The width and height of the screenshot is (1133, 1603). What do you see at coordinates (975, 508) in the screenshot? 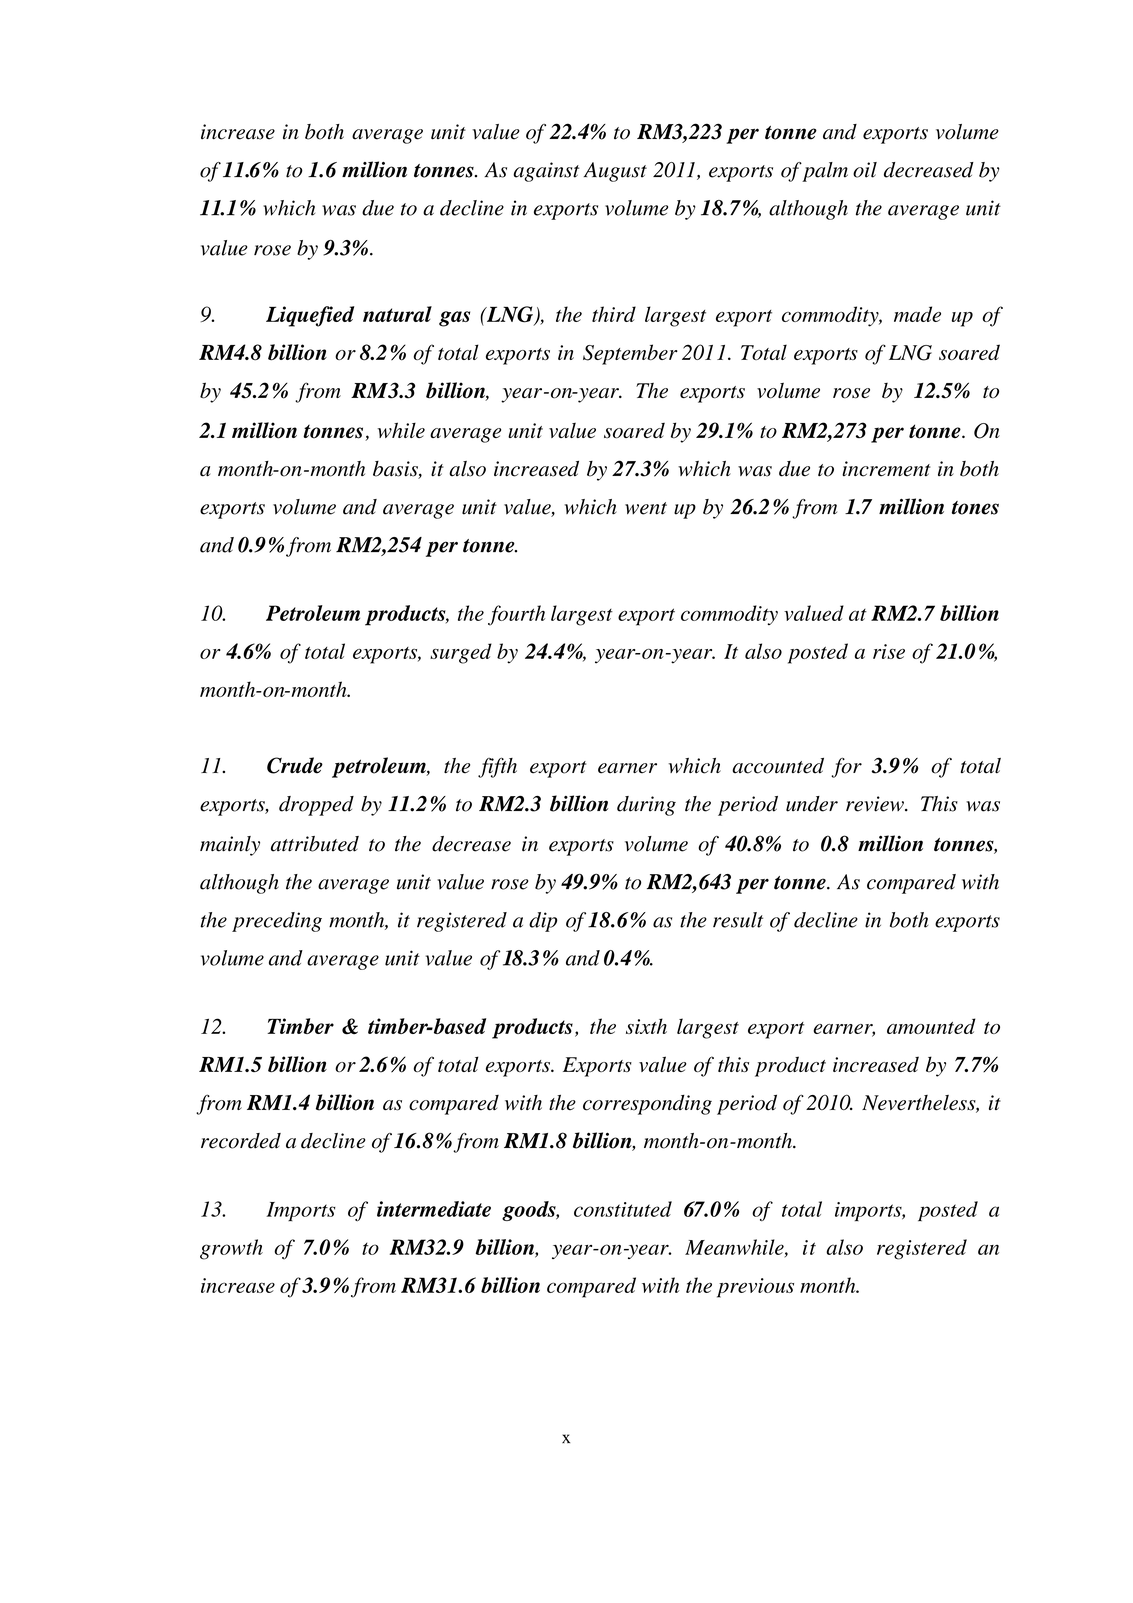
I see `tones` at bounding box center [975, 508].
